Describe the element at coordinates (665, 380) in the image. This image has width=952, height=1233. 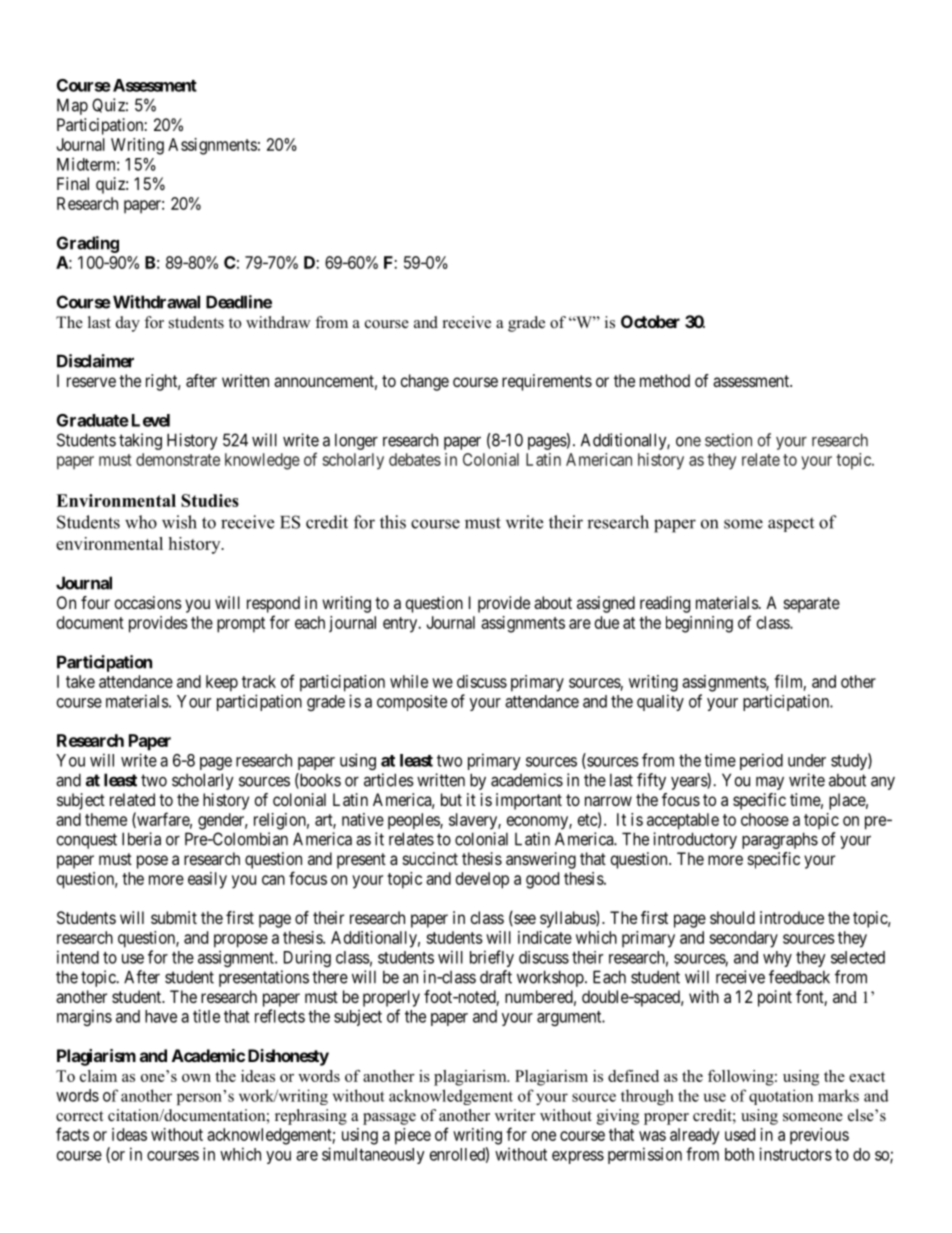
I see `method` at that location.
